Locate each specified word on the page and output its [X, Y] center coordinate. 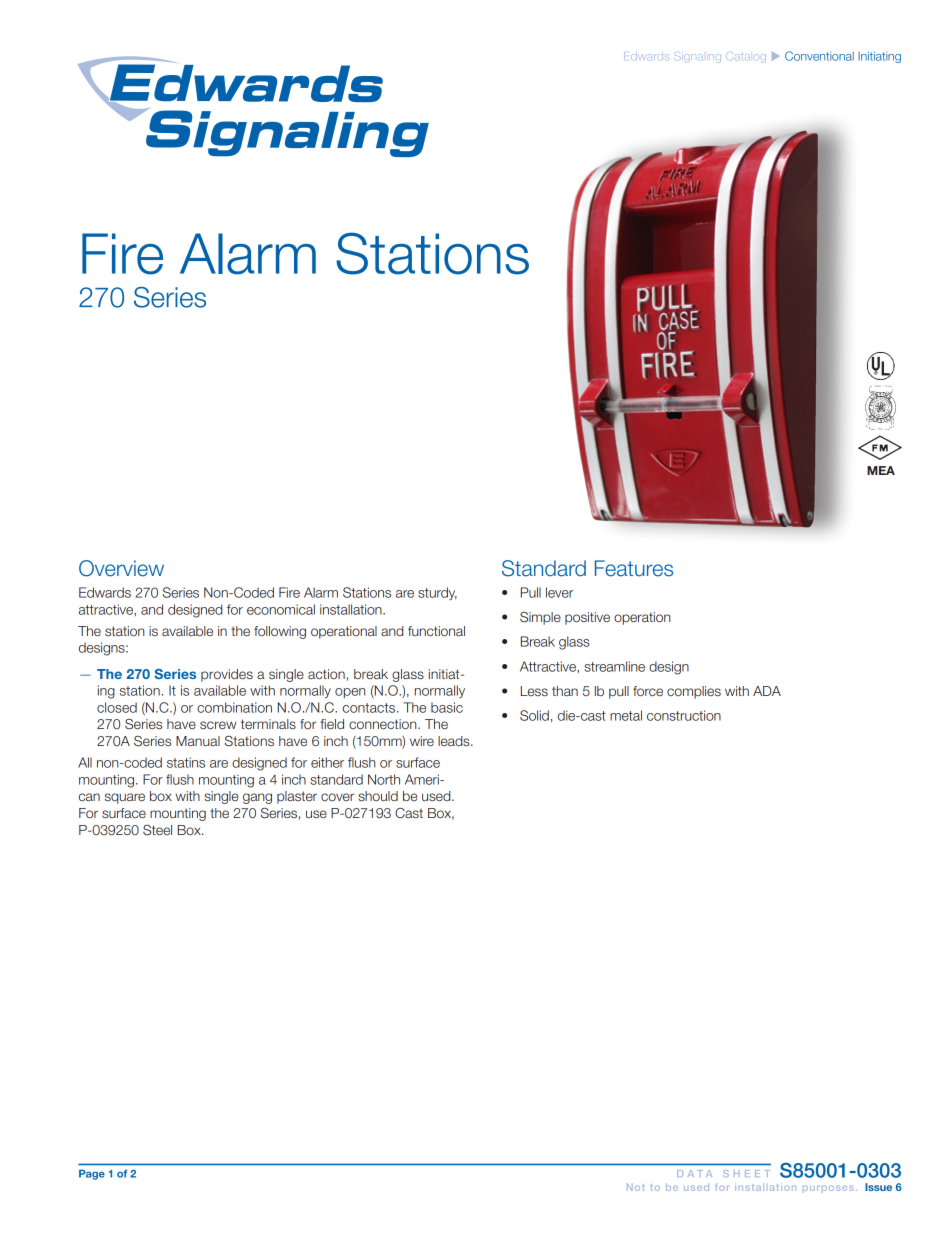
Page [92, 1174]
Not [636, 1187]
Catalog [746, 57]
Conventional [819, 56]
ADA [767, 691]
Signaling [697, 57]
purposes [828, 1188]
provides [227, 675]
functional [436, 631]
